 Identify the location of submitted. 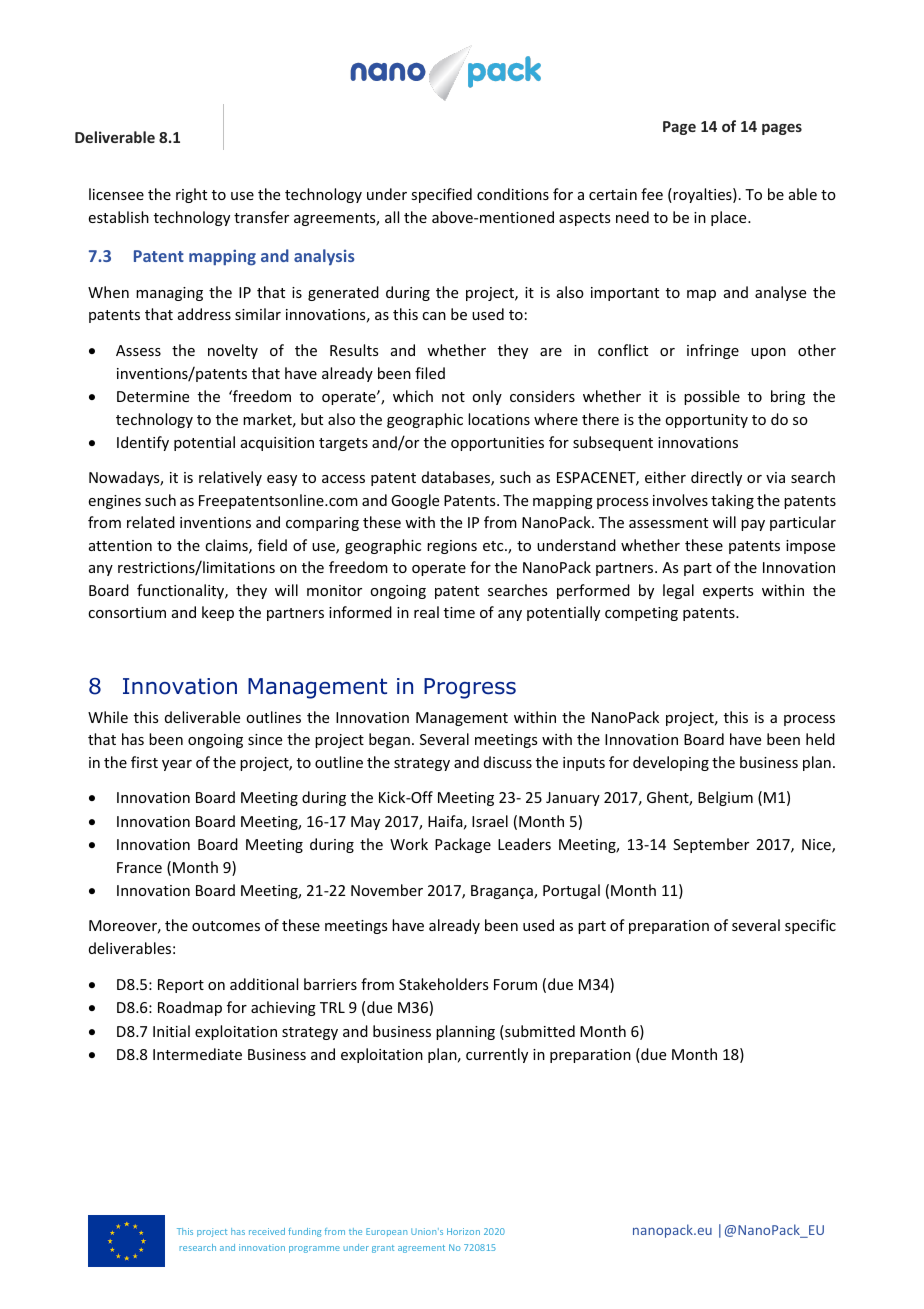
(539, 1032).
